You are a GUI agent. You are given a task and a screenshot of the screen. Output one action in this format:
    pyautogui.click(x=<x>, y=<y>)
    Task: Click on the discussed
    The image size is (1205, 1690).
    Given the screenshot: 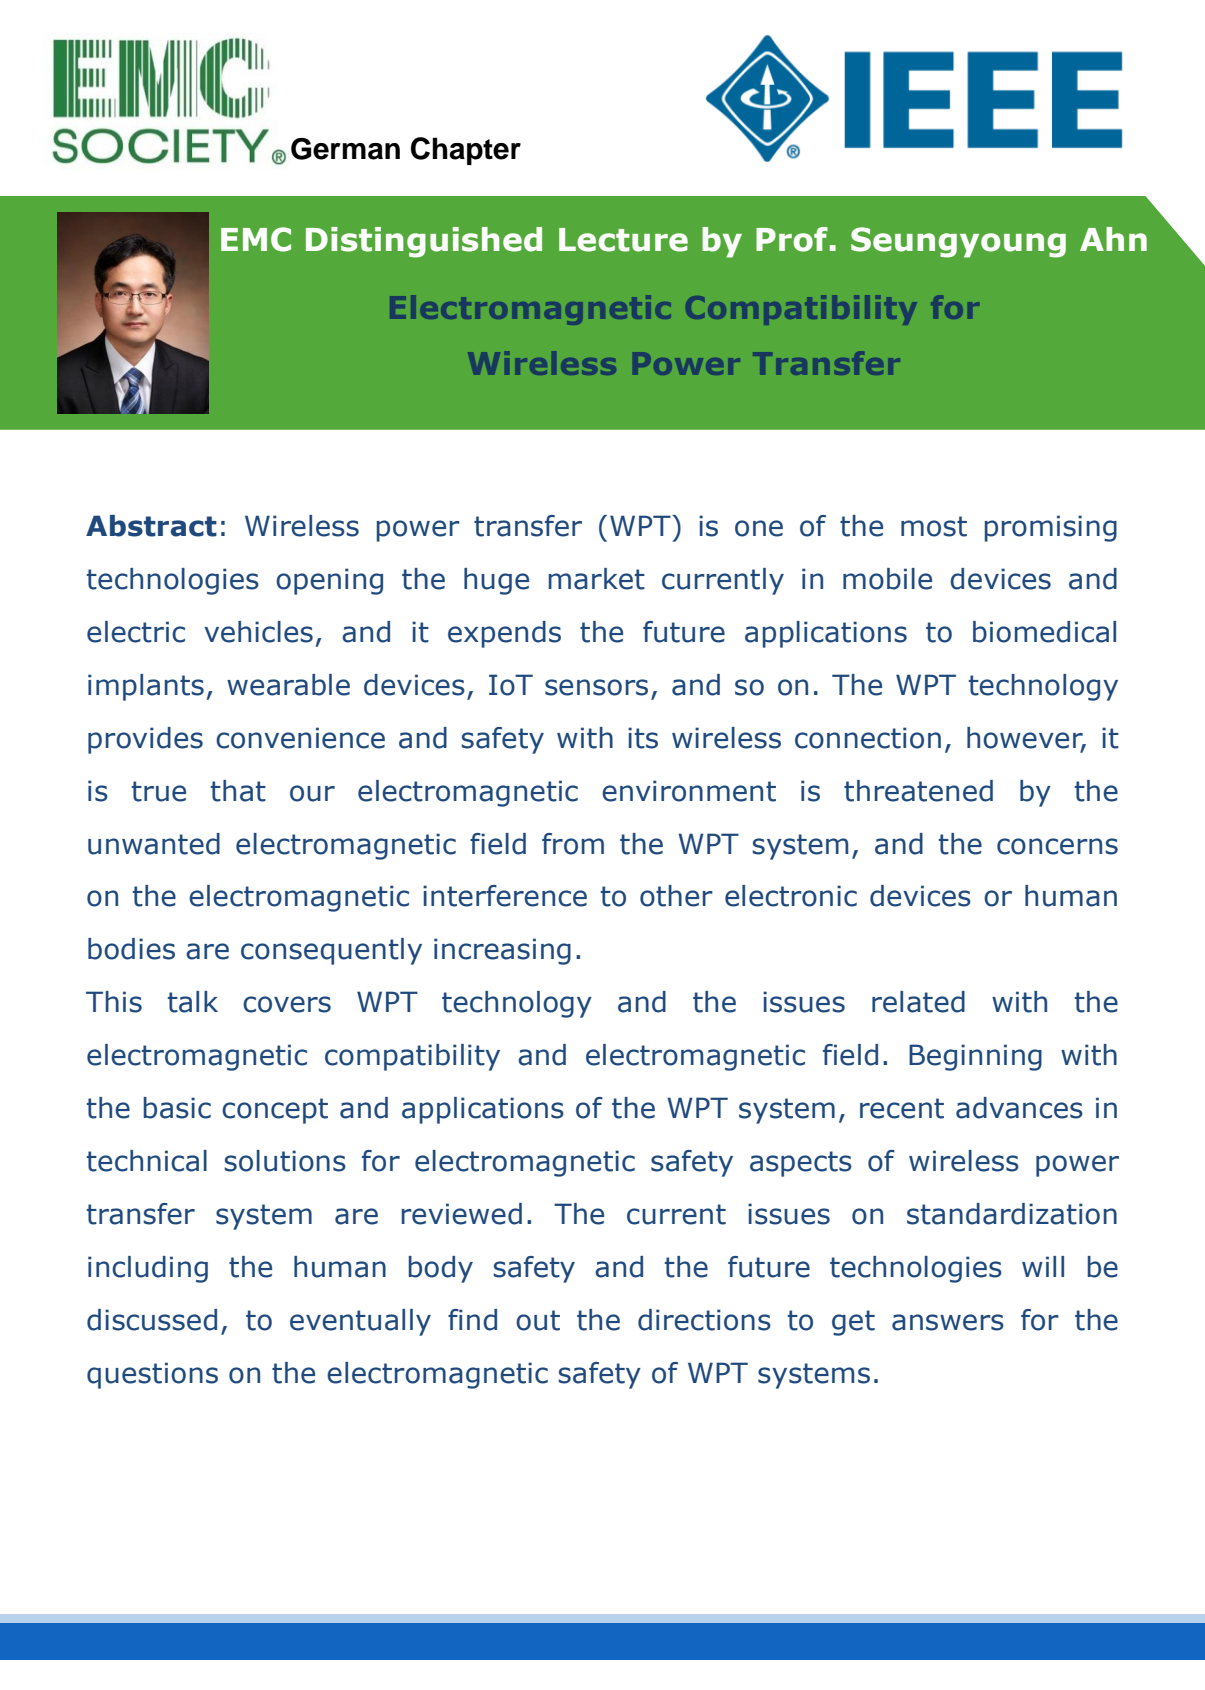 What is the action you would take?
    pyautogui.click(x=152, y=1320)
